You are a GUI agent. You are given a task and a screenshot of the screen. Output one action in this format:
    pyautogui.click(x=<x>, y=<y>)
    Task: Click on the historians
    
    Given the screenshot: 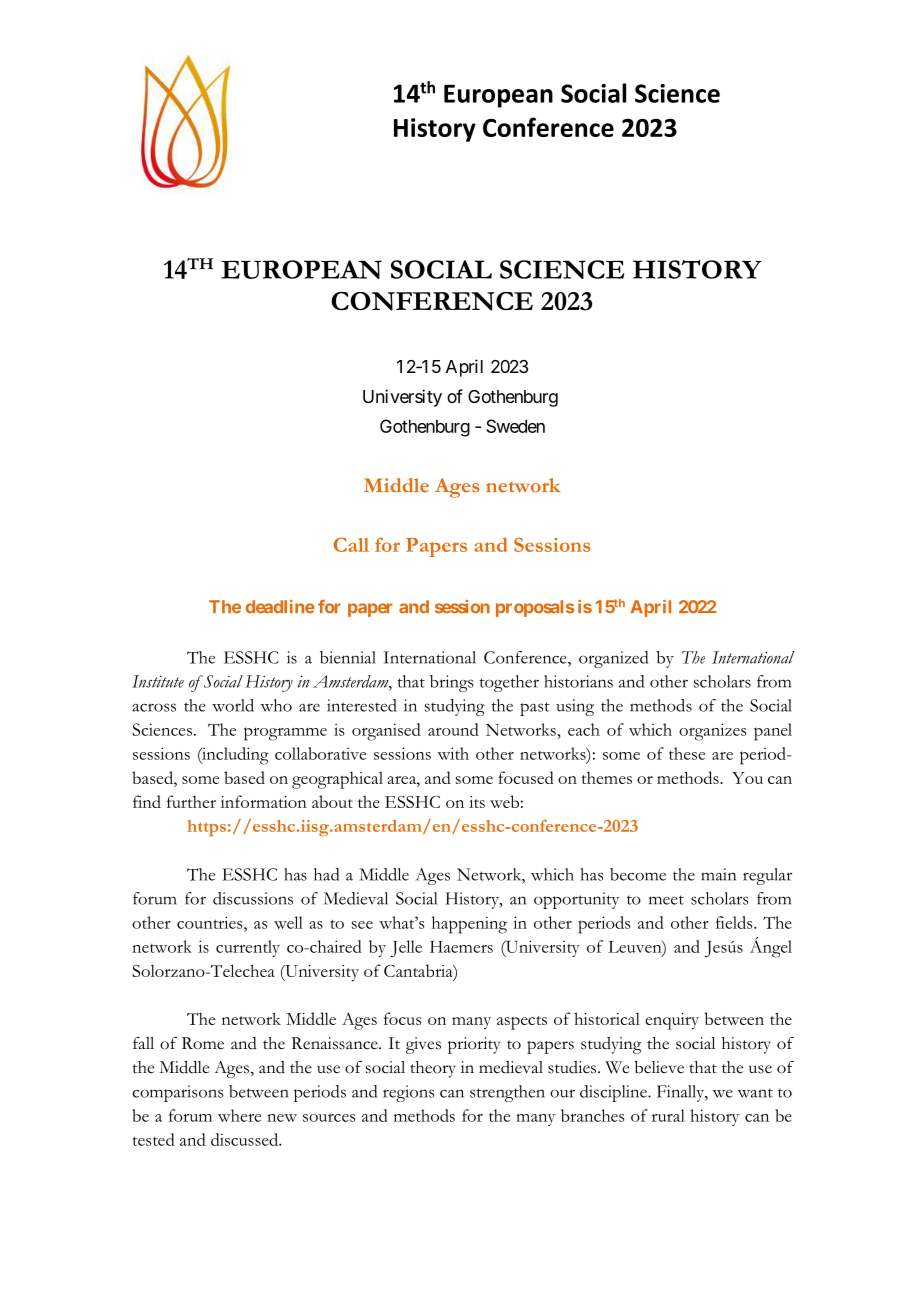 What is the action you would take?
    pyautogui.click(x=578, y=681)
